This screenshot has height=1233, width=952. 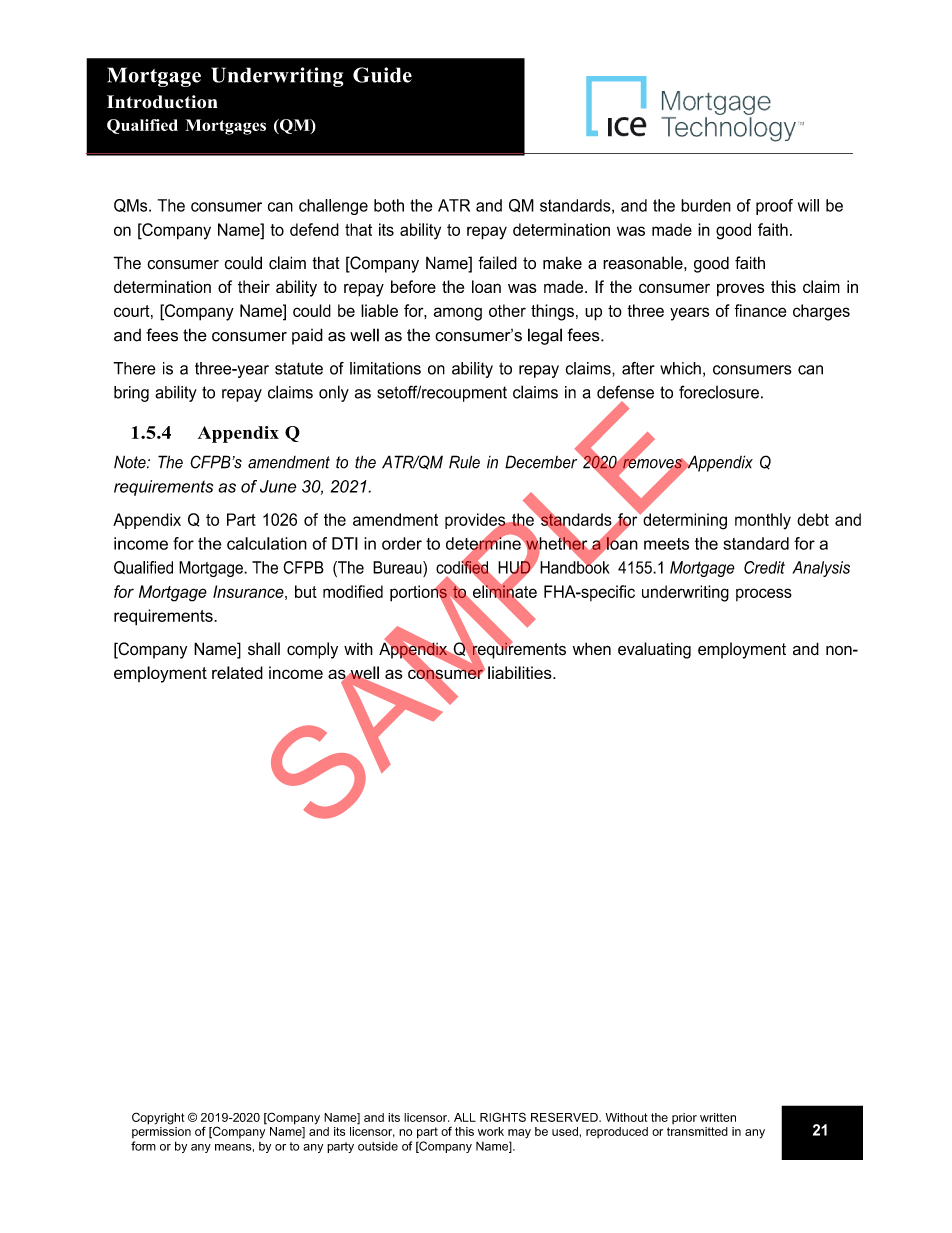 What do you see at coordinates (503, 1117) in the screenshot?
I see `RIGHTS` at bounding box center [503, 1117].
